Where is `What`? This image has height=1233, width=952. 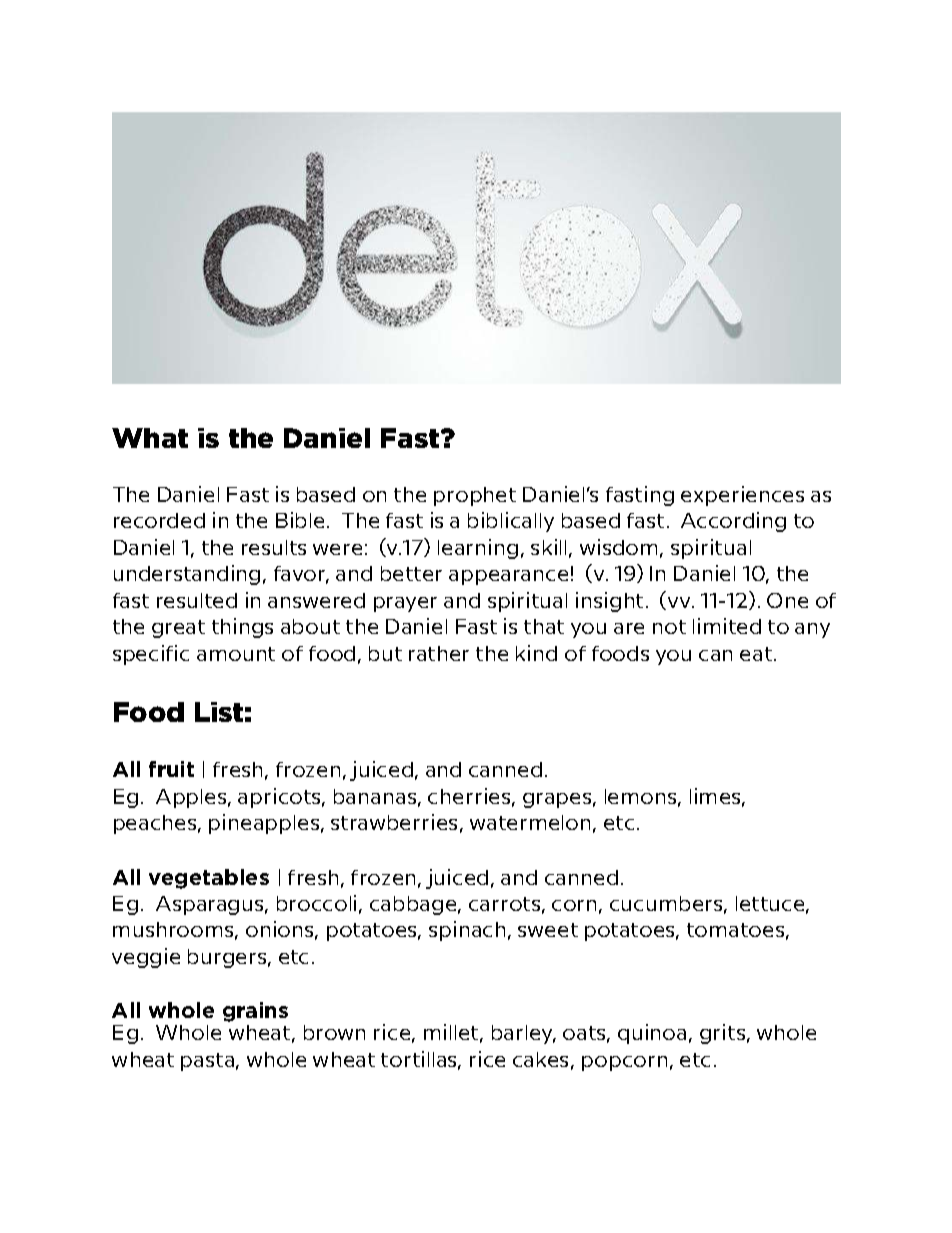
What is located at coordinates (150, 438).
